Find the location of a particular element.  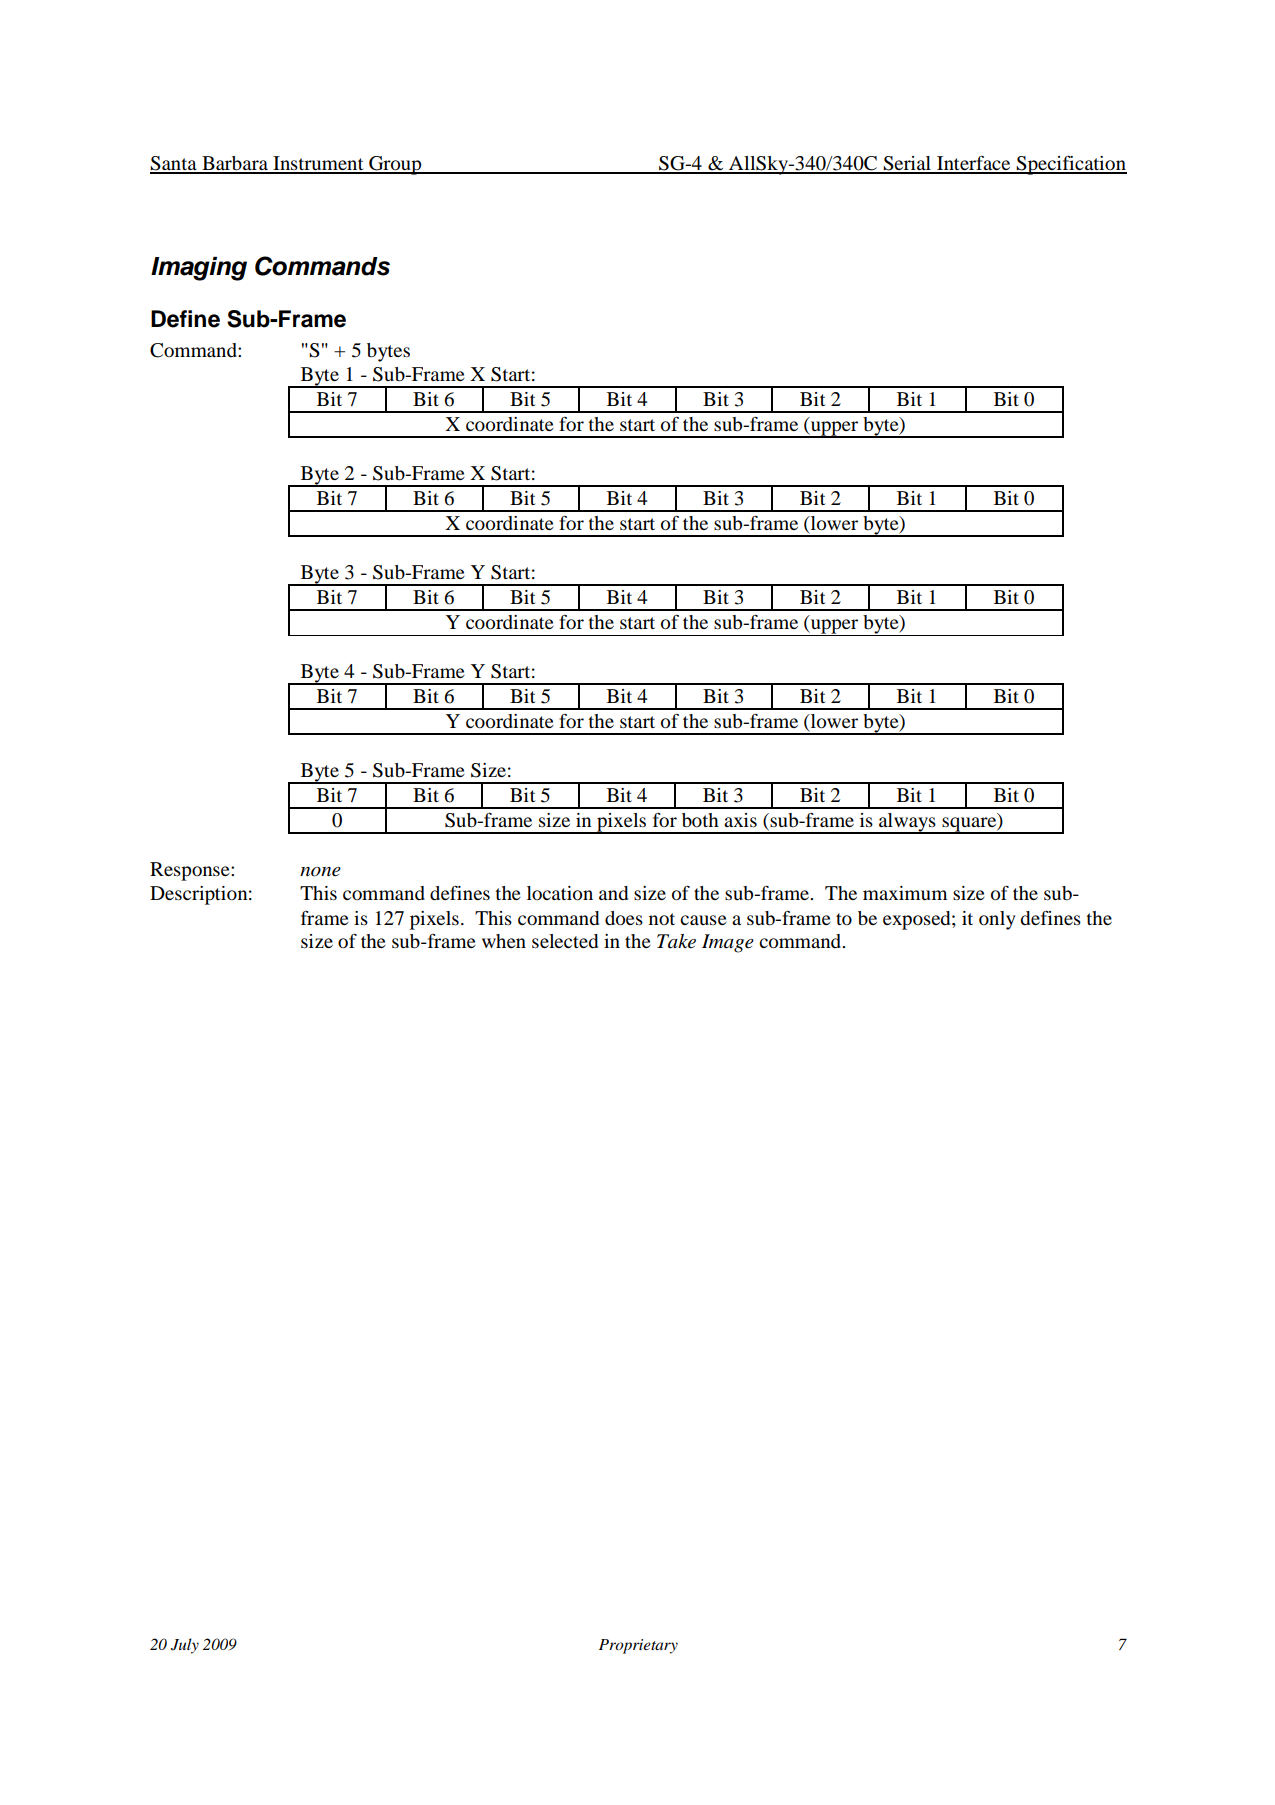

does is located at coordinates (624, 918).
